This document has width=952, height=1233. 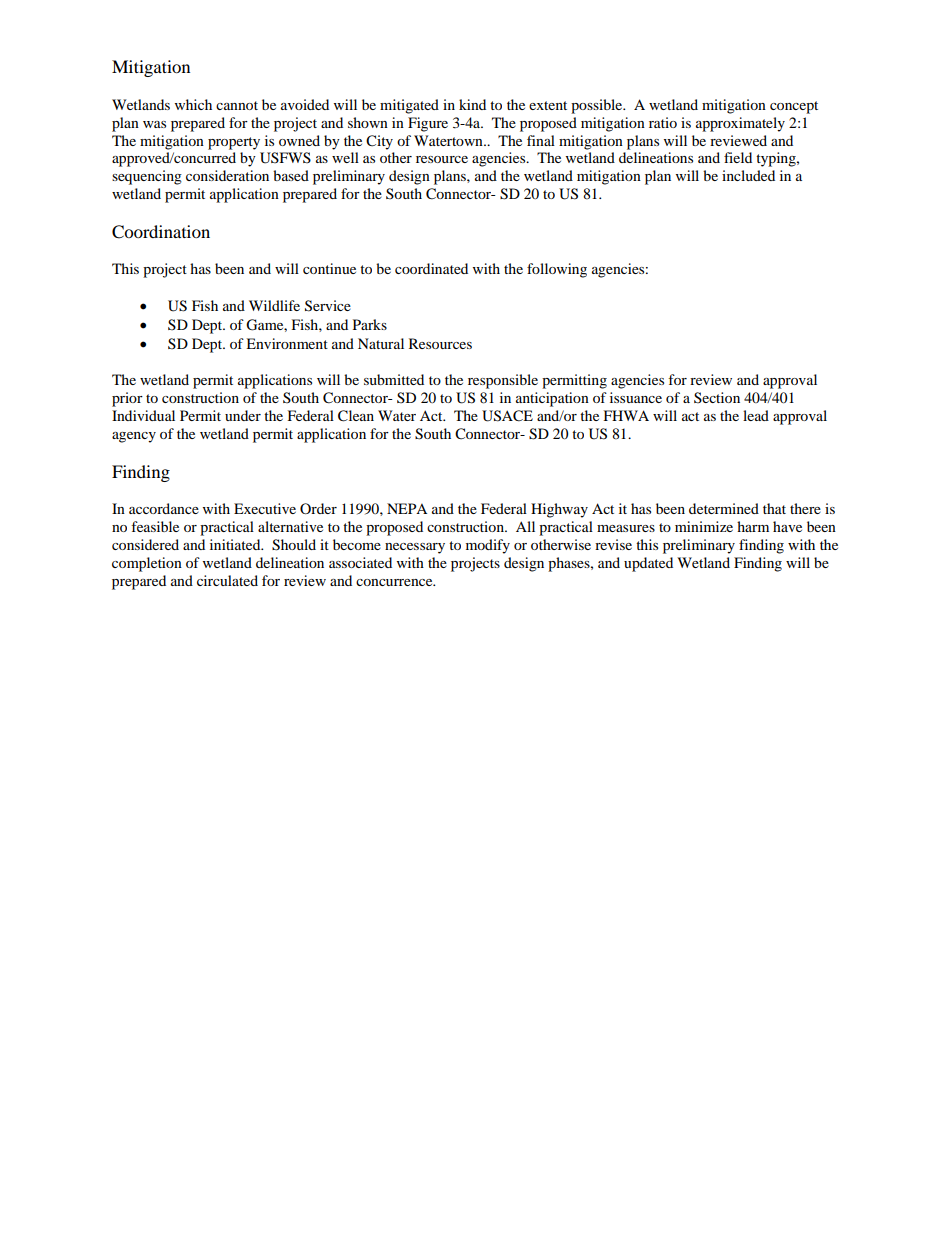 I want to click on approximately, so click(x=740, y=124).
